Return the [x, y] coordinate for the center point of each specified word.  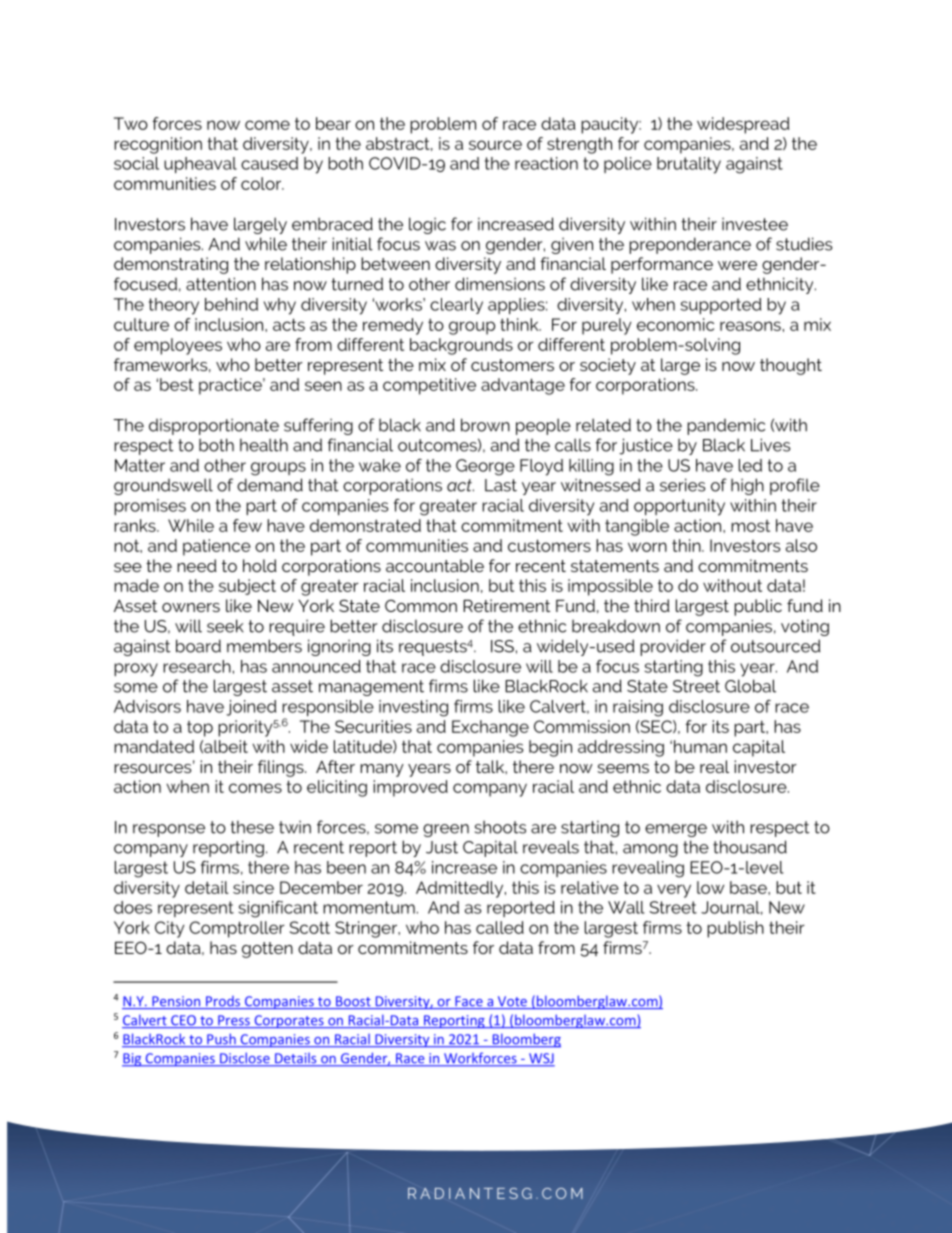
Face [469, 1002]
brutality [689, 165]
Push [221, 1040]
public [758, 607]
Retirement [506, 605]
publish [735, 929]
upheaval [200, 165]
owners [191, 607]
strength [579, 145]
